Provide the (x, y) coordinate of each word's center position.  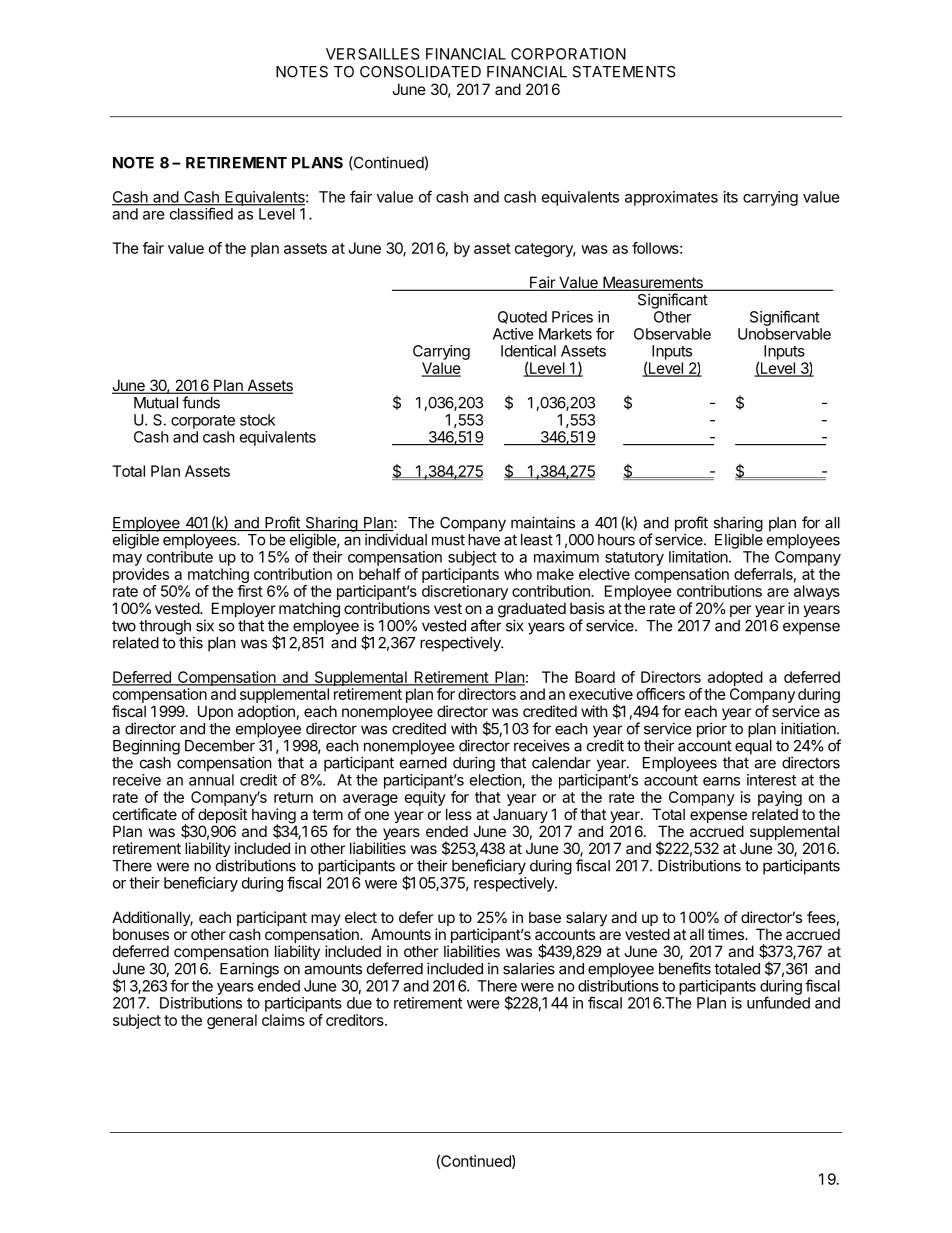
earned (423, 763)
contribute (180, 557)
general (232, 1021)
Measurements (653, 283)
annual (211, 780)
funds (201, 402)
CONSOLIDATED (420, 72)
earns (721, 781)
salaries (529, 968)
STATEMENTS (624, 72)
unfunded (778, 1002)
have (484, 540)
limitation (698, 557)
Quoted (522, 317)
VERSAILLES (373, 54)
